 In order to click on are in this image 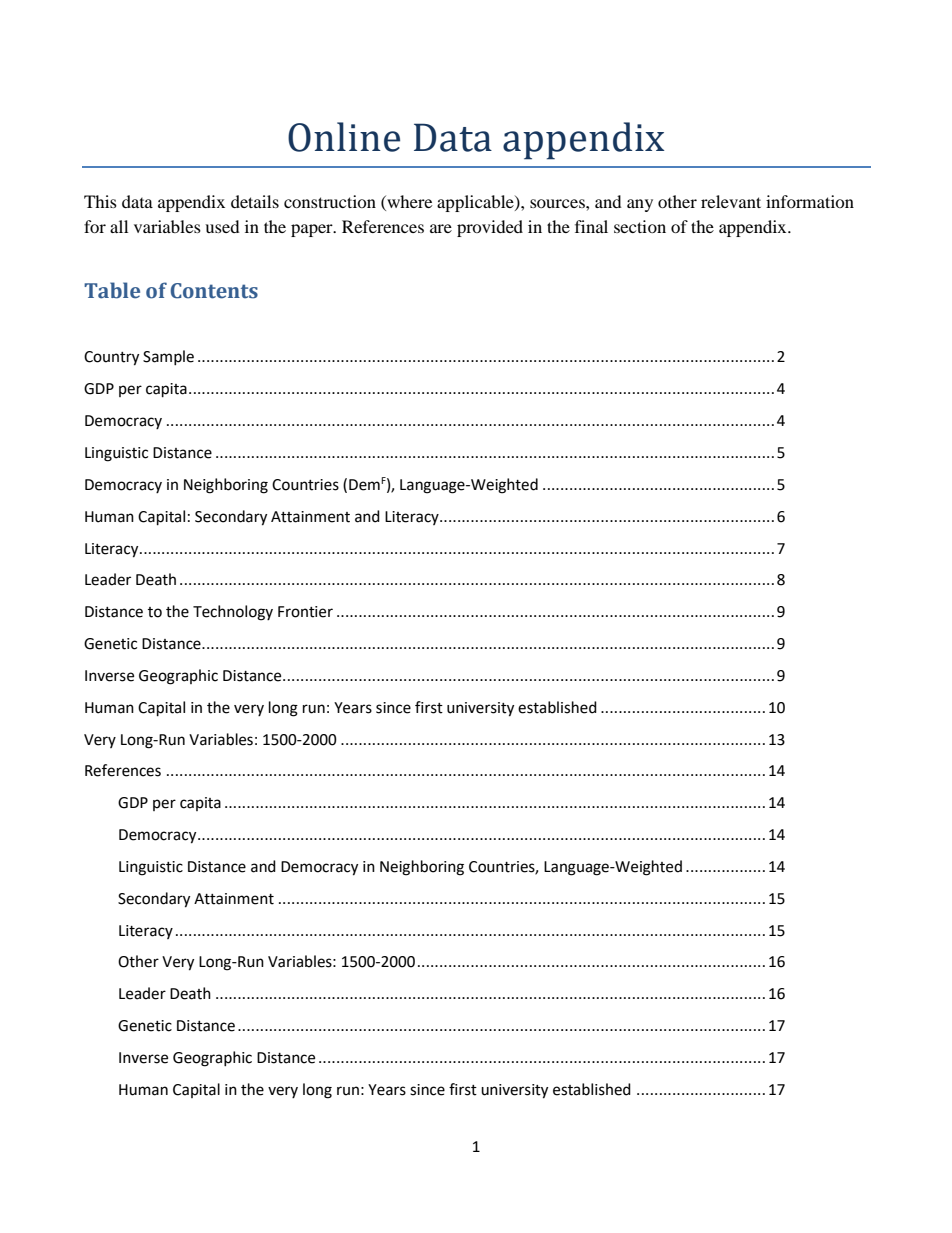, I will do `click(441, 228)`.
